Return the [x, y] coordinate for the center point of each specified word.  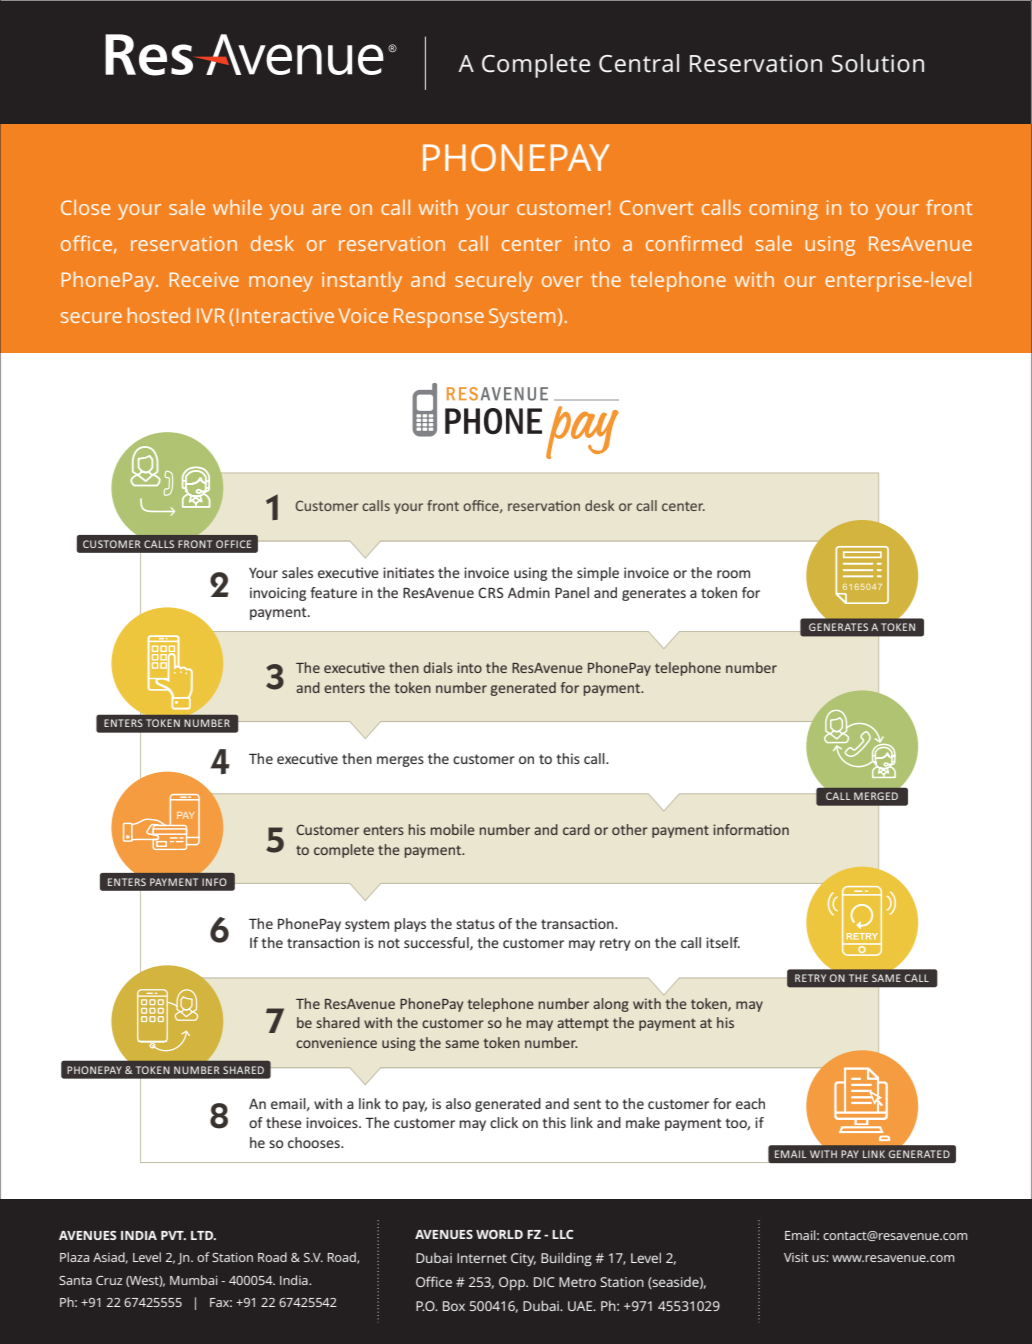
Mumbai [194, 1280]
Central [639, 63]
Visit [796, 1257]
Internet [482, 1258]
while [237, 207]
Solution [878, 63]
